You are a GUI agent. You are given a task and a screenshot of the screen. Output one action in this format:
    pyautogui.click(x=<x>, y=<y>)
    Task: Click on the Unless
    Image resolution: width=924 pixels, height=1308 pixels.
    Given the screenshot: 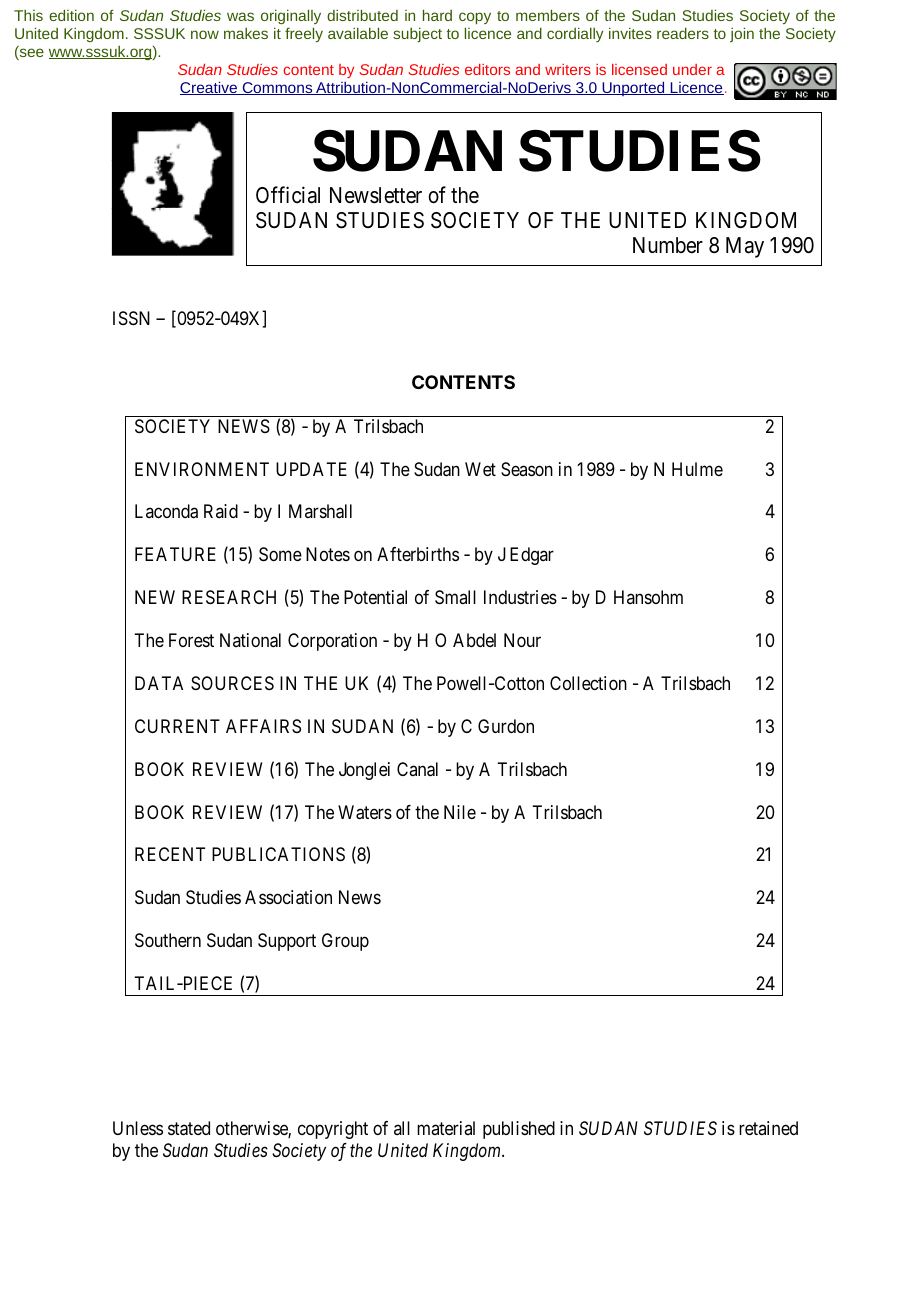 What is the action you would take?
    pyautogui.click(x=138, y=1128)
